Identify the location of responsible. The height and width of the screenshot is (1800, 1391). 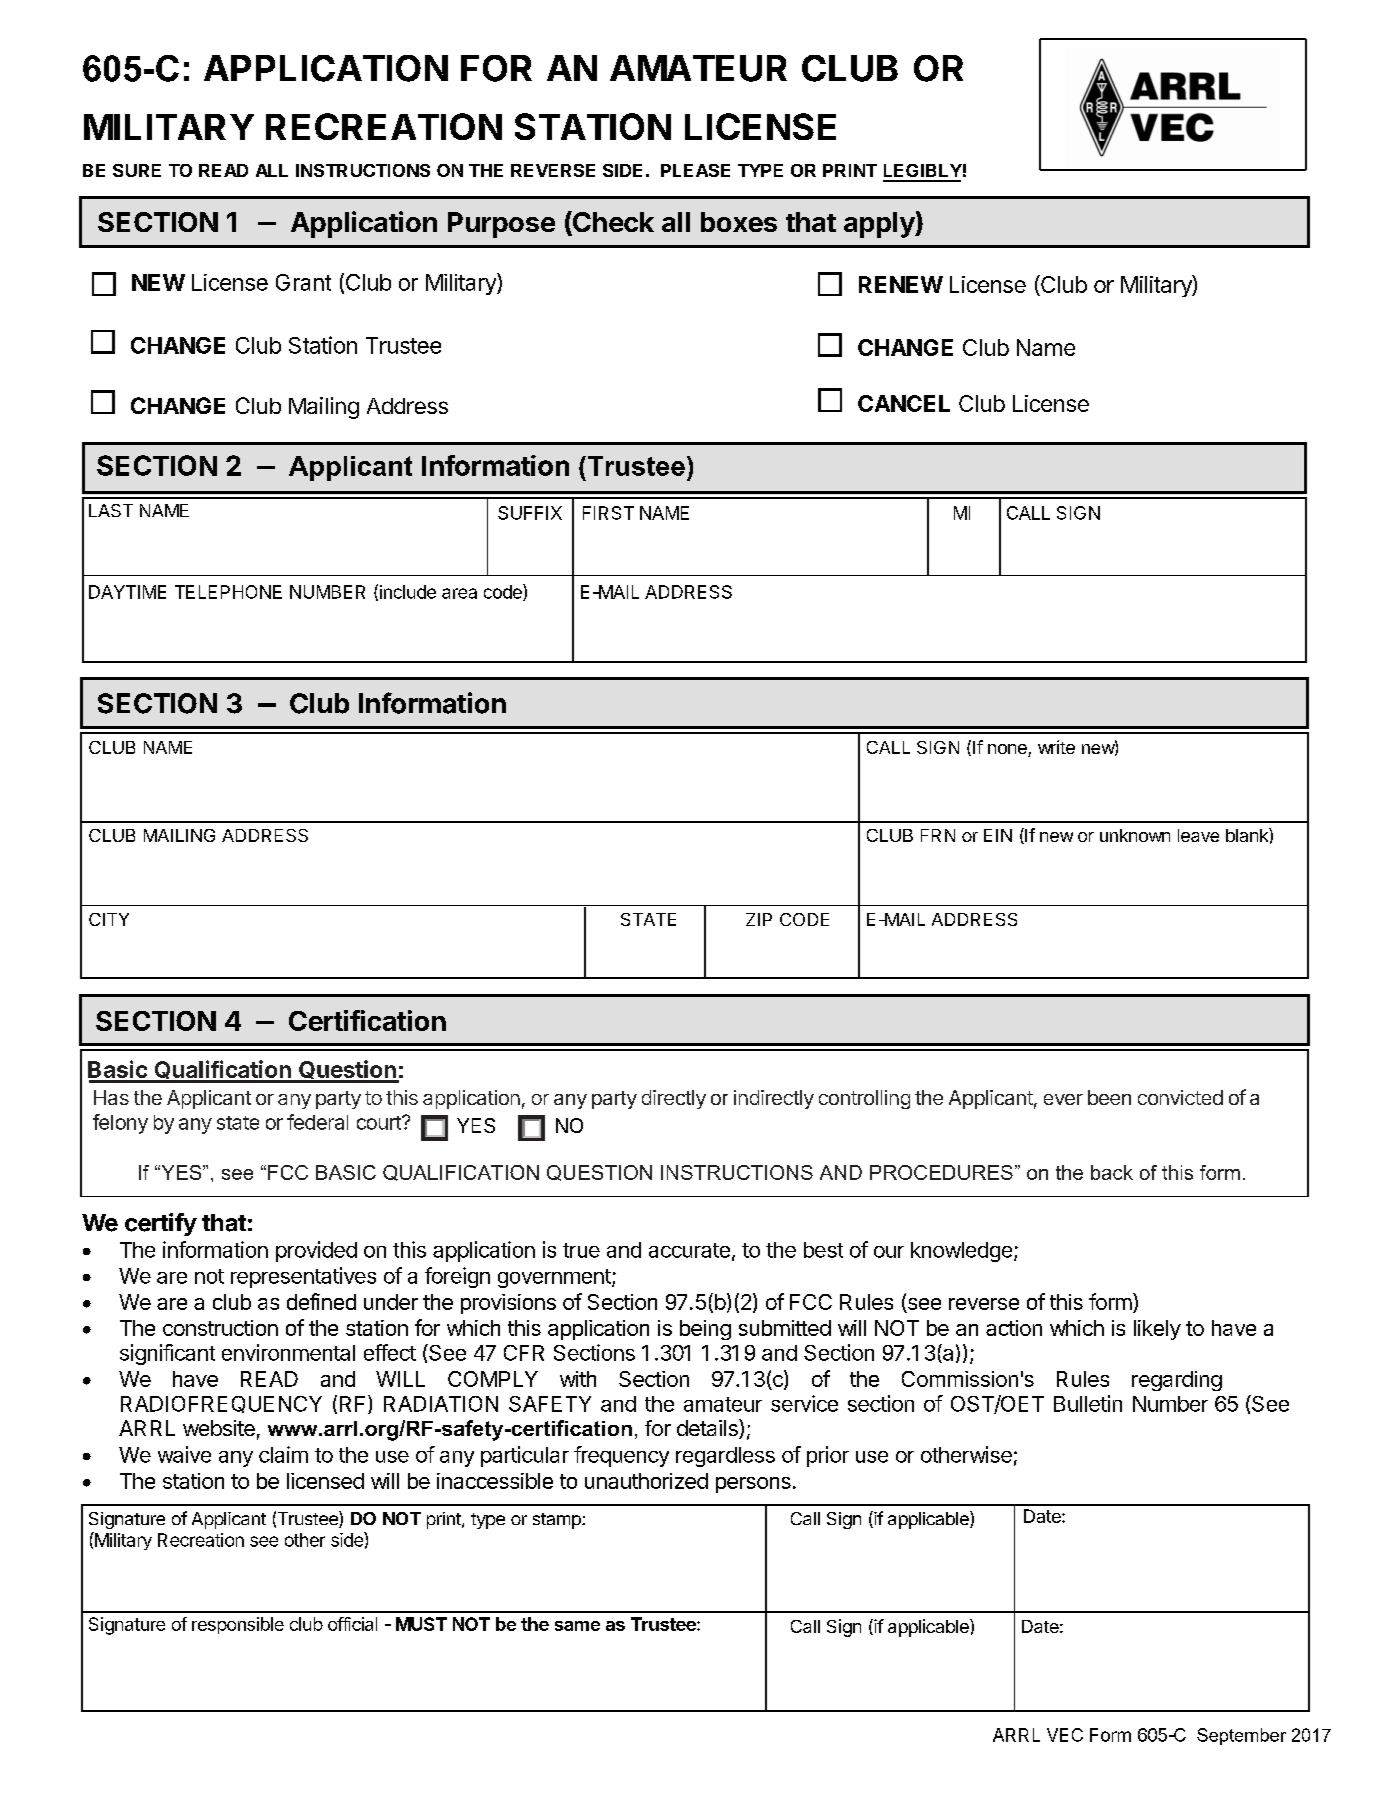
(238, 1625).
